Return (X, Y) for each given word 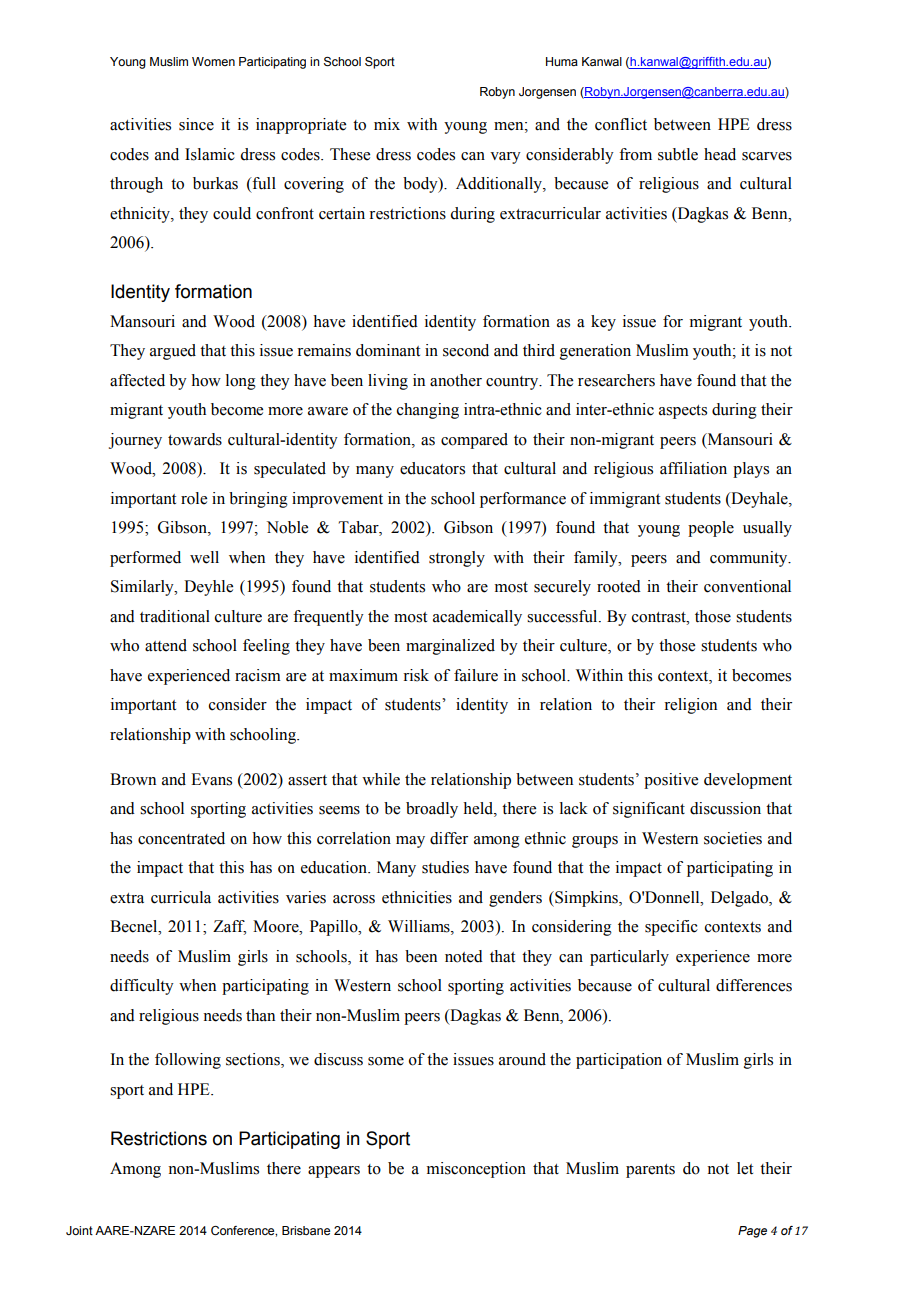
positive (671, 781)
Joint (79, 1230)
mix (387, 124)
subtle (678, 154)
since (196, 124)
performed (145, 559)
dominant (388, 350)
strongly (457, 559)
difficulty (142, 987)
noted (464, 956)
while (381, 779)
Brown (133, 779)
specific (671, 928)
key (603, 323)
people (711, 529)
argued (173, 352)
